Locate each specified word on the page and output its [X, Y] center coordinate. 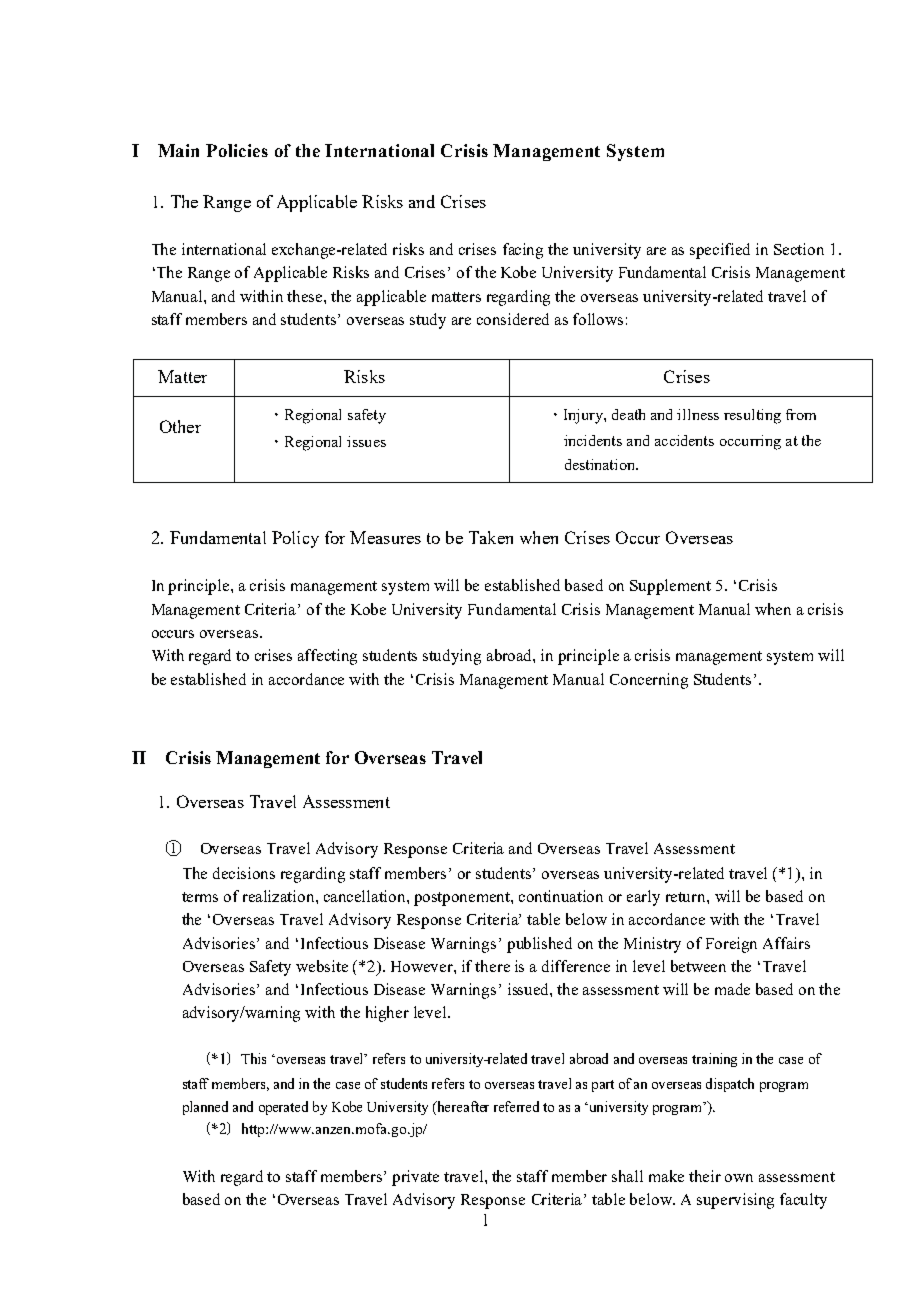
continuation [561, 896]
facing [523, 251]
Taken [491, 537]
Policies [237, 150]
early [643, 898]
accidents [684, 440]
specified [720, 251]
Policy [295, 539]
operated [283, 1108]
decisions [244, 873]
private [415, 1178]
